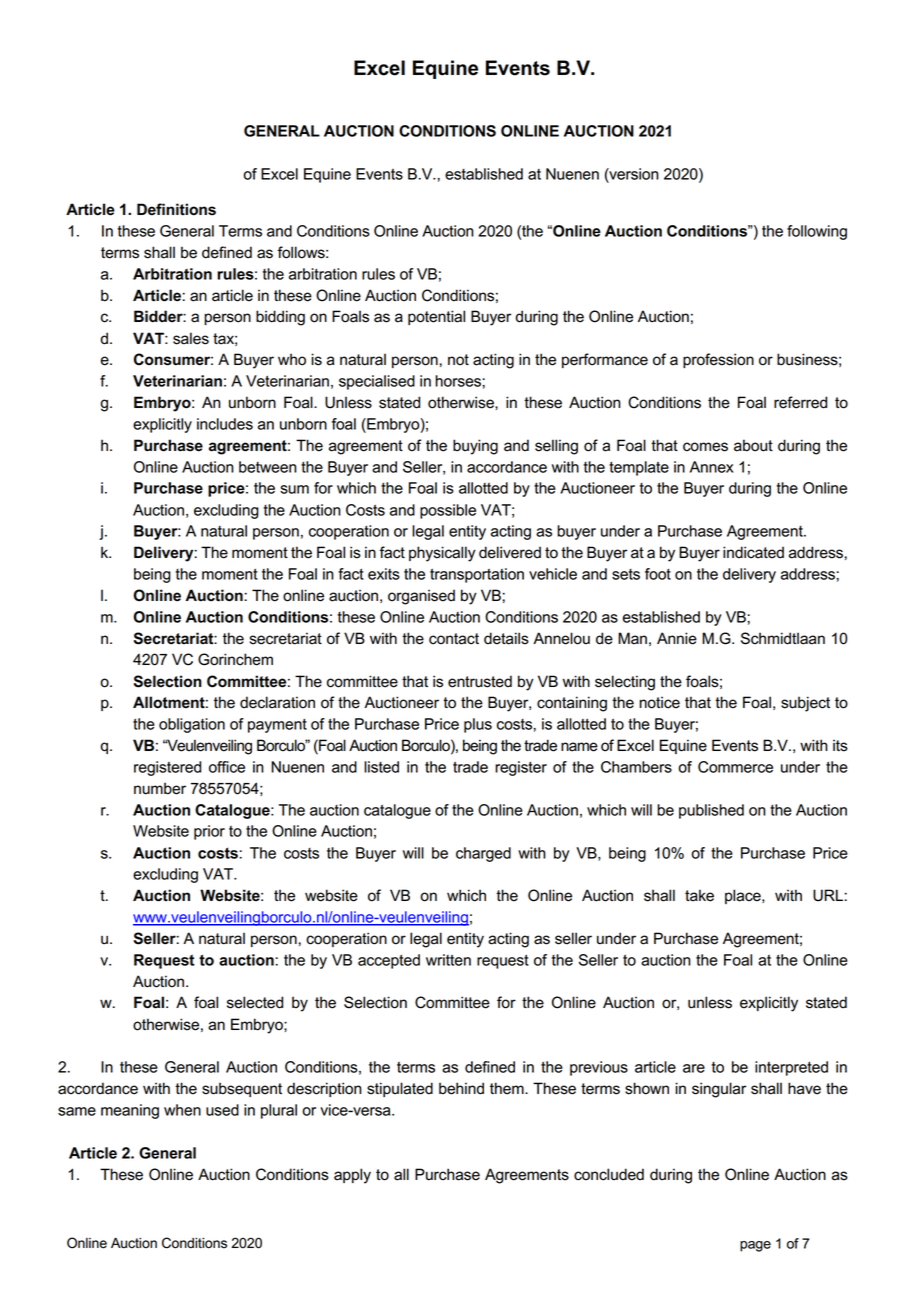 The image size is (924, 1308). What do you see at coordinates (478, 725) in the screenshot?
I see `plus` at bounding box center [478, 725].
